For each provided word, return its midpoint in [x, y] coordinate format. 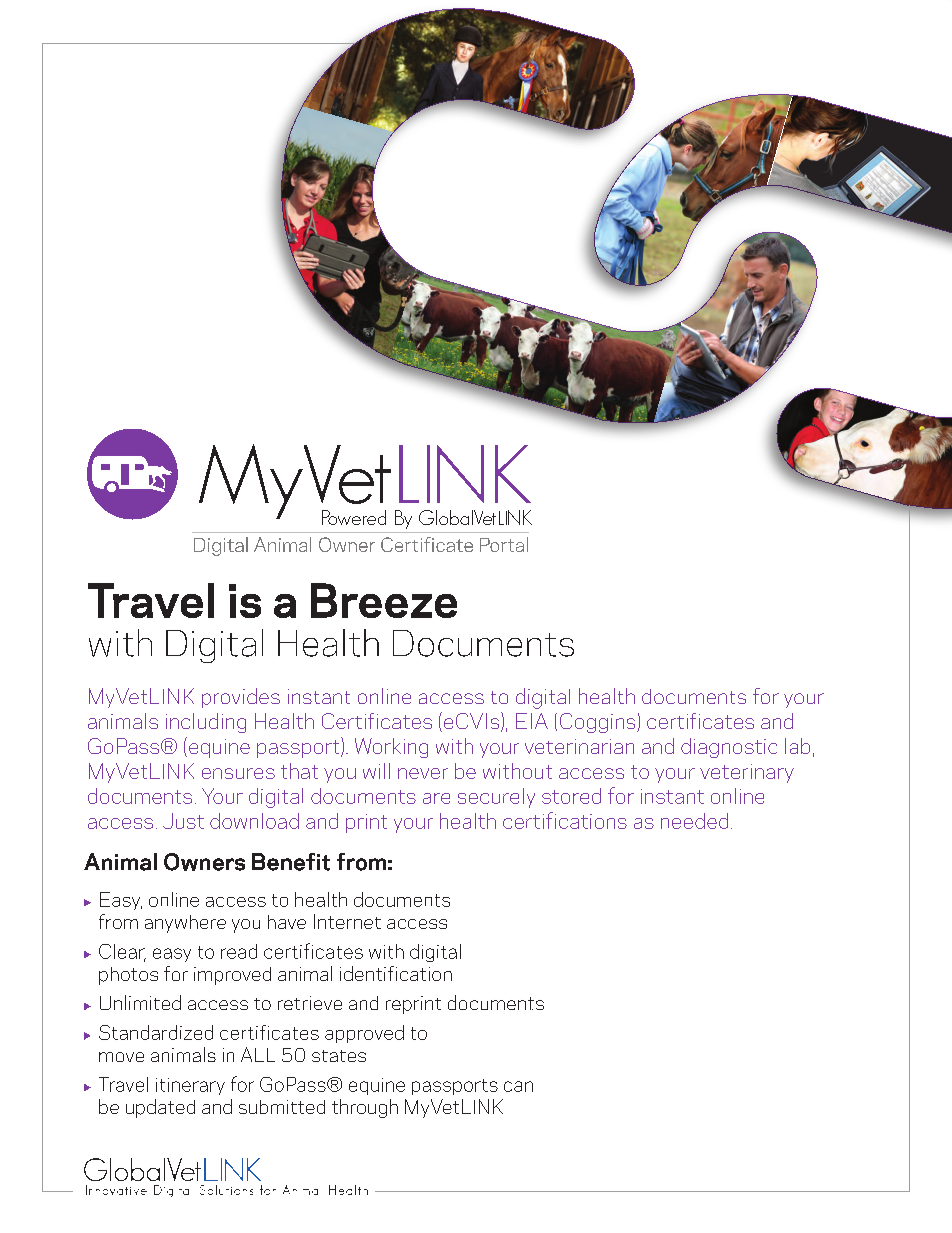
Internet [347, 921]
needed [694, 821]
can [518, 1086]
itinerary [190, 1086]
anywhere [185, 924]
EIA [532, 721]
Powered [354, 517]
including [206, 723]
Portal [504, 544]
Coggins [599, 723]
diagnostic [729, 748]
